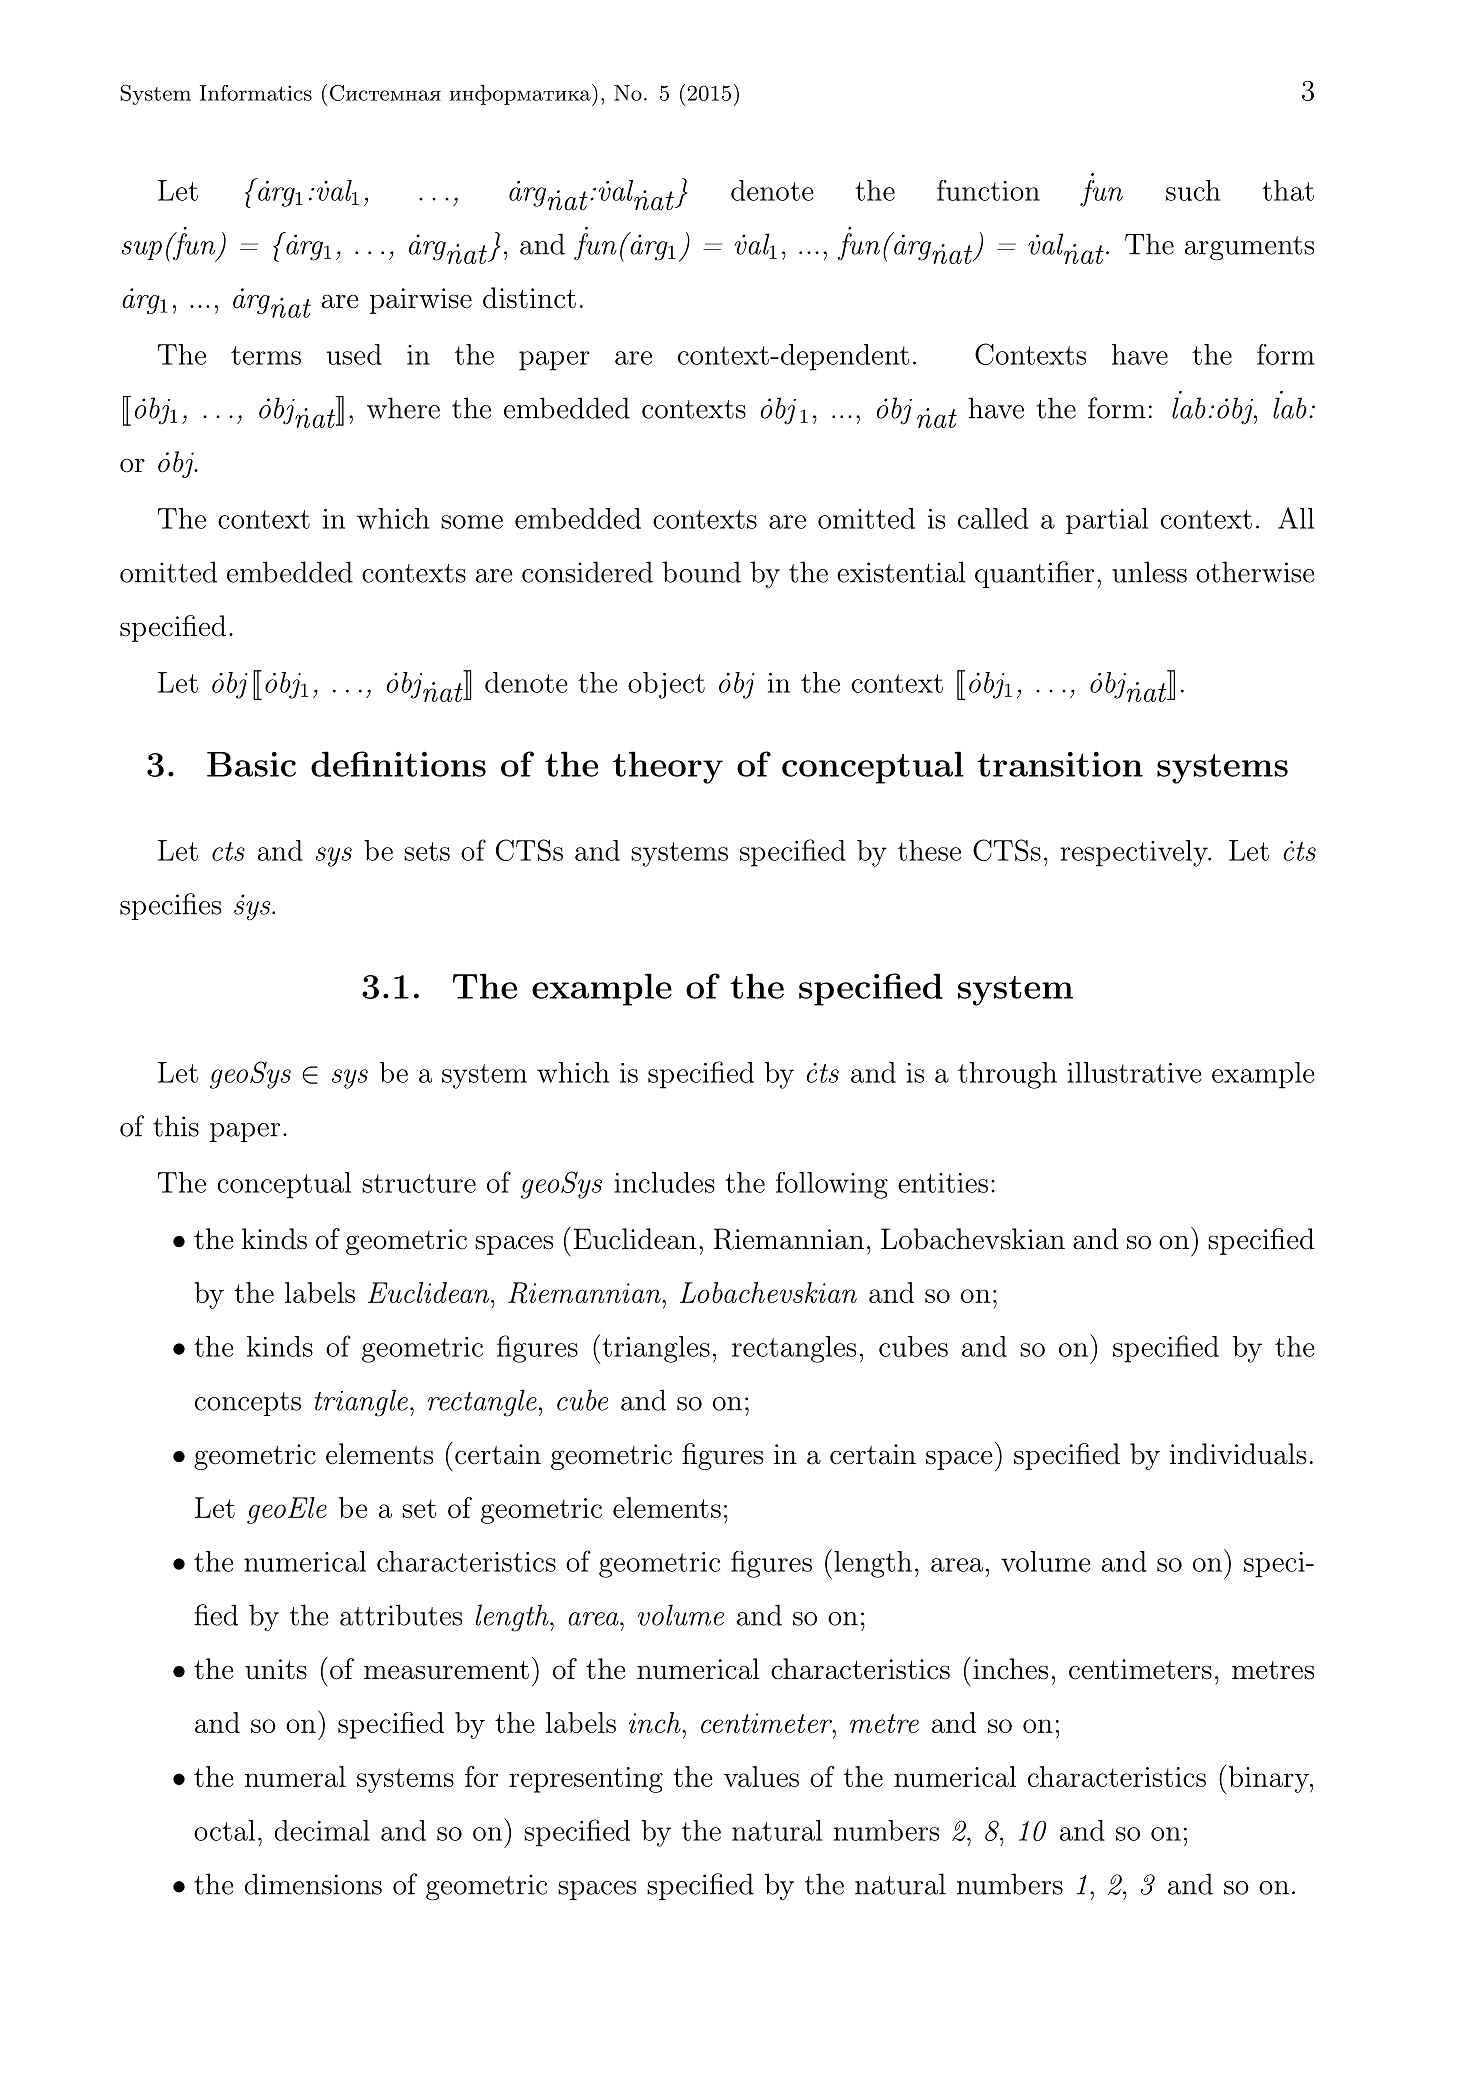 Image resolution: width=1477 pixels, height=2089 pixels. What do you see at coordinates (1060, 764) in the screenshot?
I see `transition` at bounding box center [1060, 764].
